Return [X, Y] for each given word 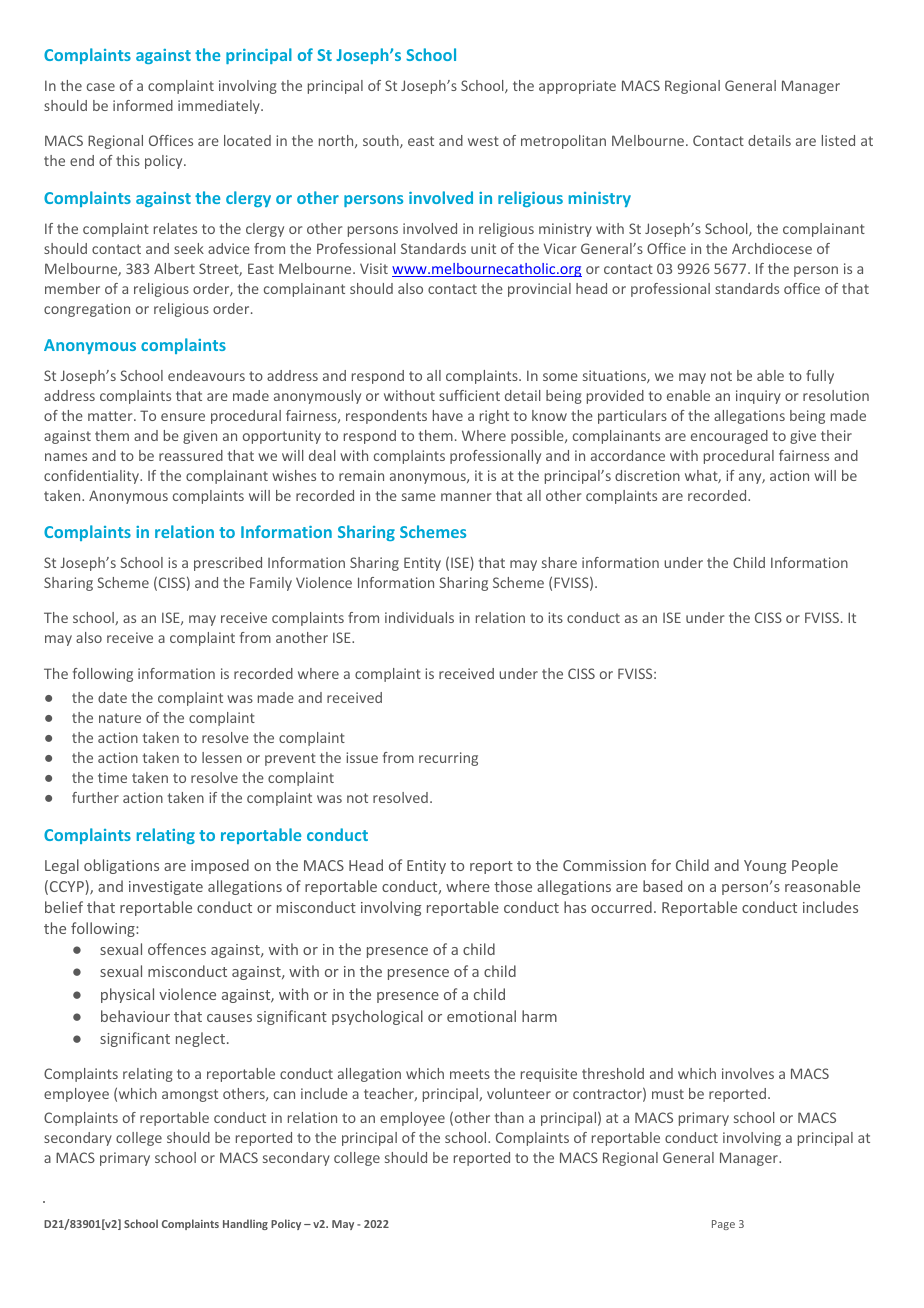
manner [466, 497]
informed [143, 105]
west [483, 141]
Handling [245, 1224]
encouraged [729, 437]
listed [838, 140]
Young [765, 867]
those [513, 886]
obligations [121, 866]
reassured [191, 455]
